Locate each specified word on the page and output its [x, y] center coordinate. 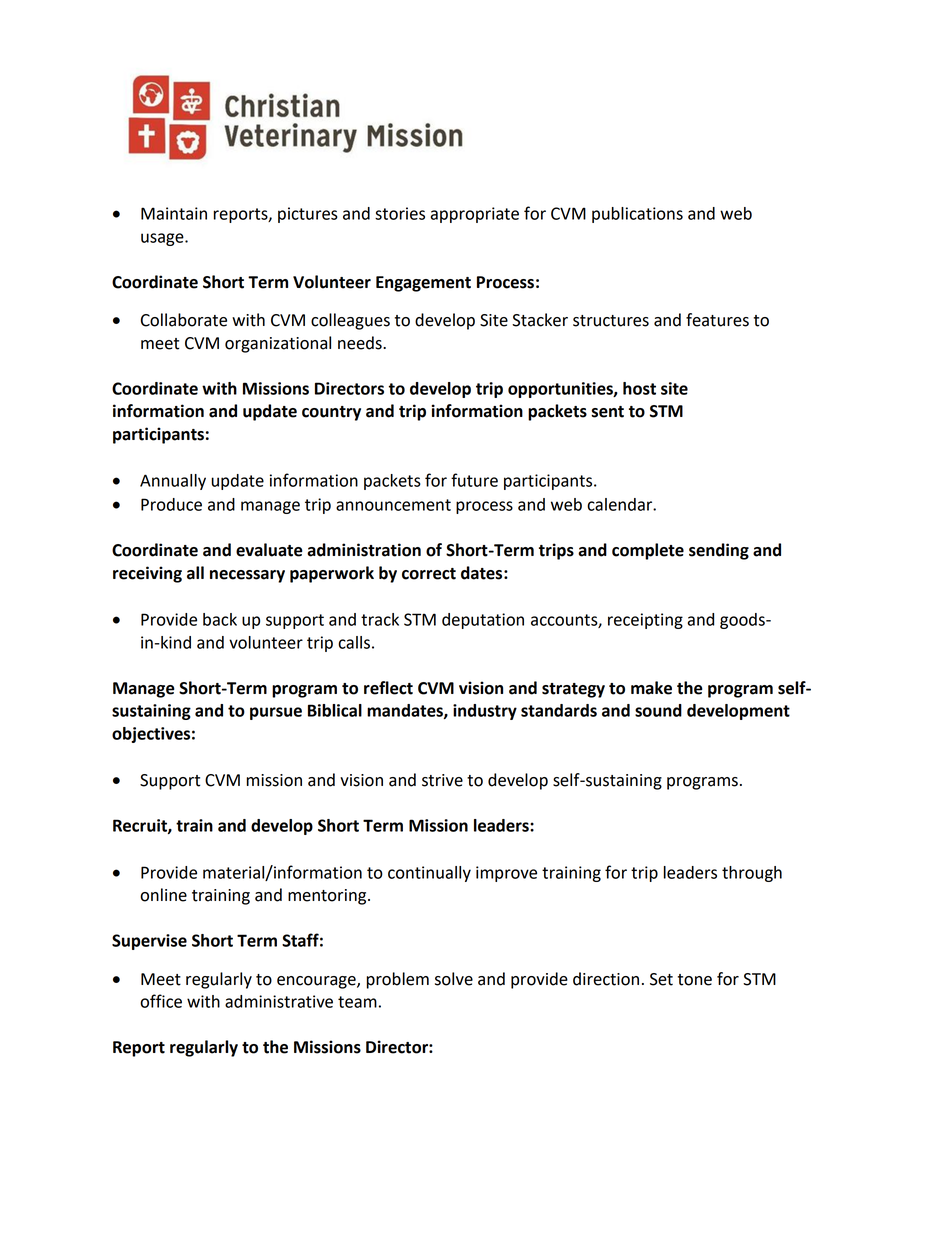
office [161, 1001]
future [474, 480]
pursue [276, 713]
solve [454, 979]
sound [658, 710]
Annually [173, 482]
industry [485, 712]
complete [648, 551]
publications [637, 215]
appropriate [475, 215]
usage [163, 239]
